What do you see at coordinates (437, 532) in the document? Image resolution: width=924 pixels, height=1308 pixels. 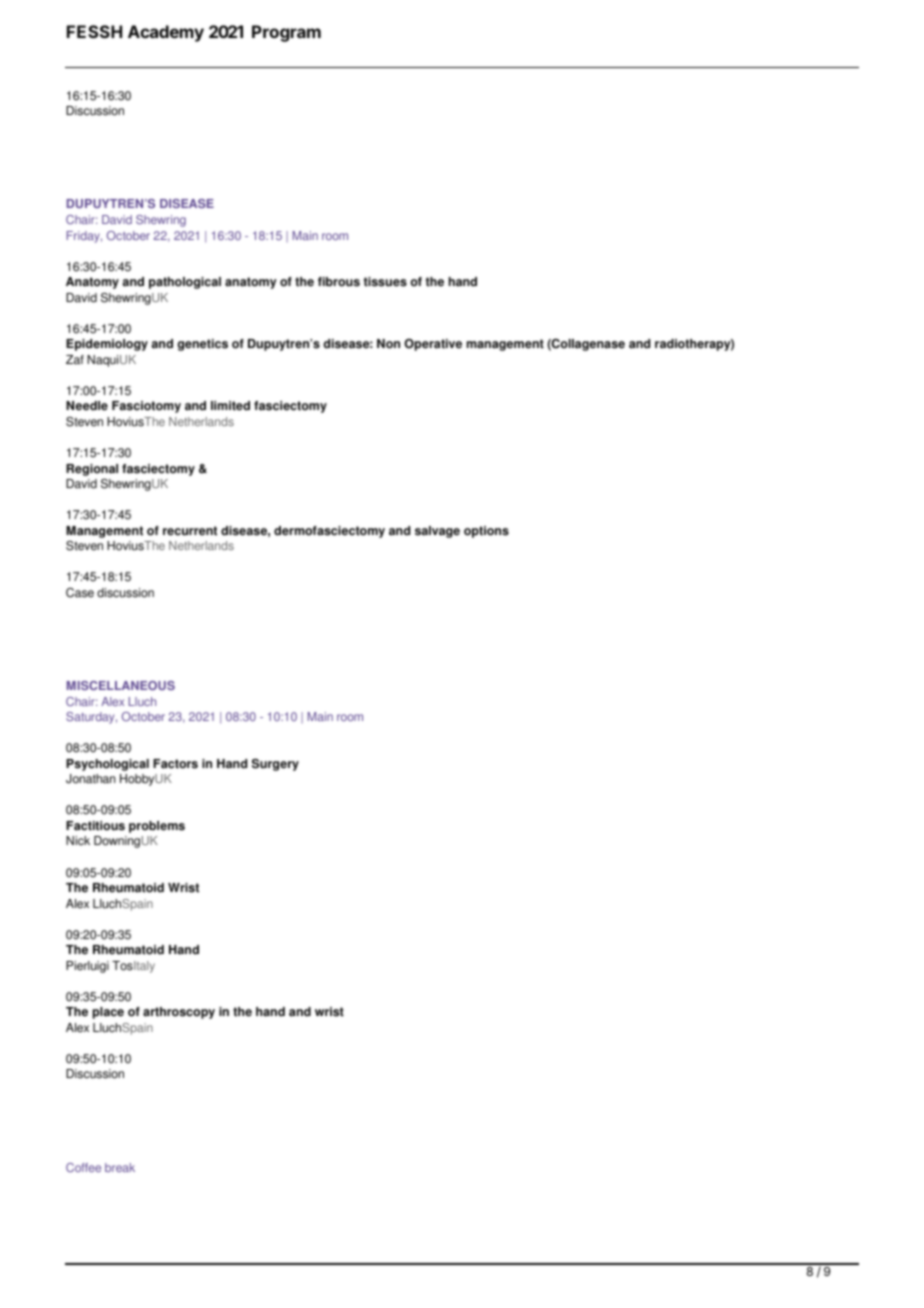 I see `salvage` at bounding box center [437, 532].
